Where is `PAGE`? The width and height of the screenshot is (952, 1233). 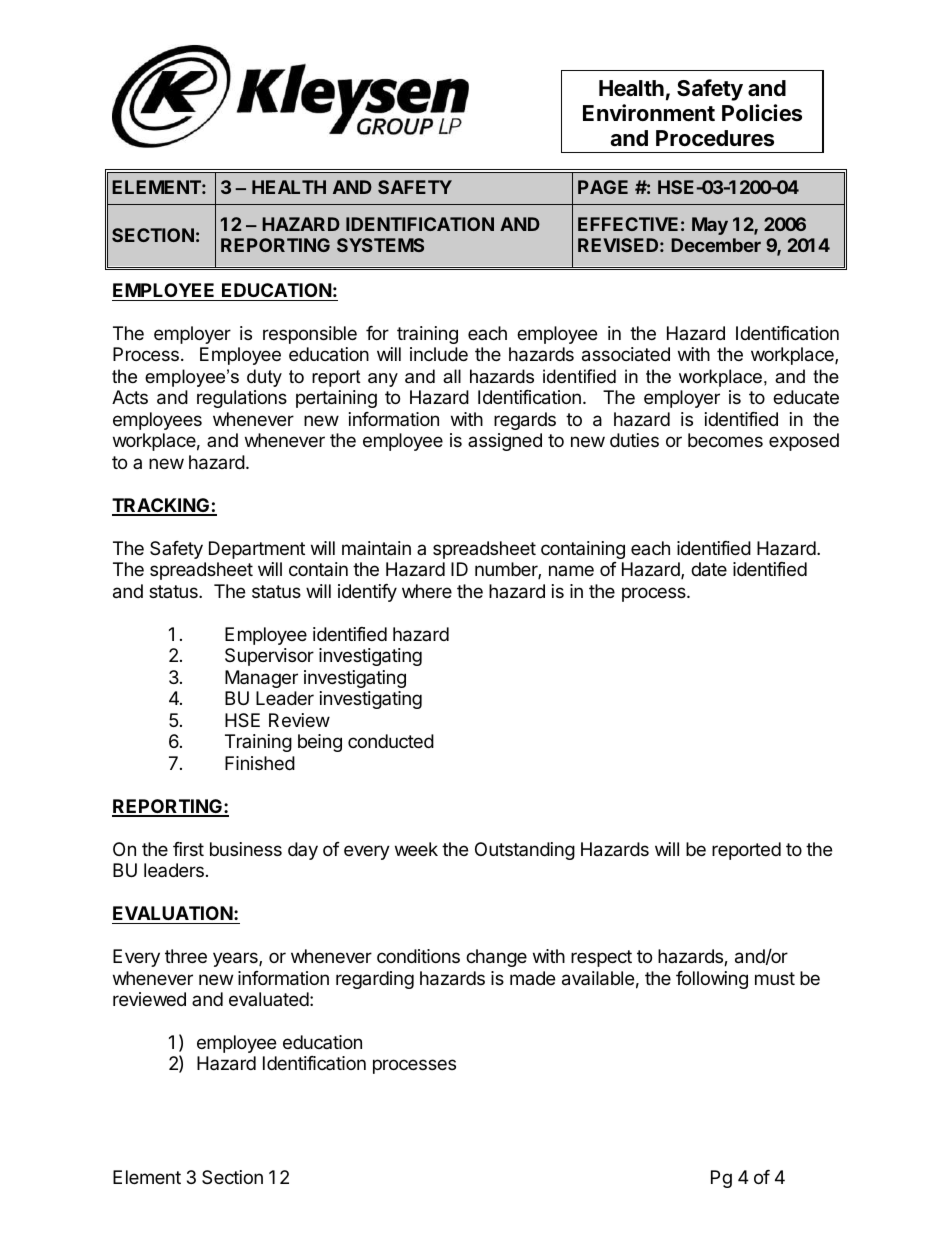 PAGE is located at coordinates (603, 187).
